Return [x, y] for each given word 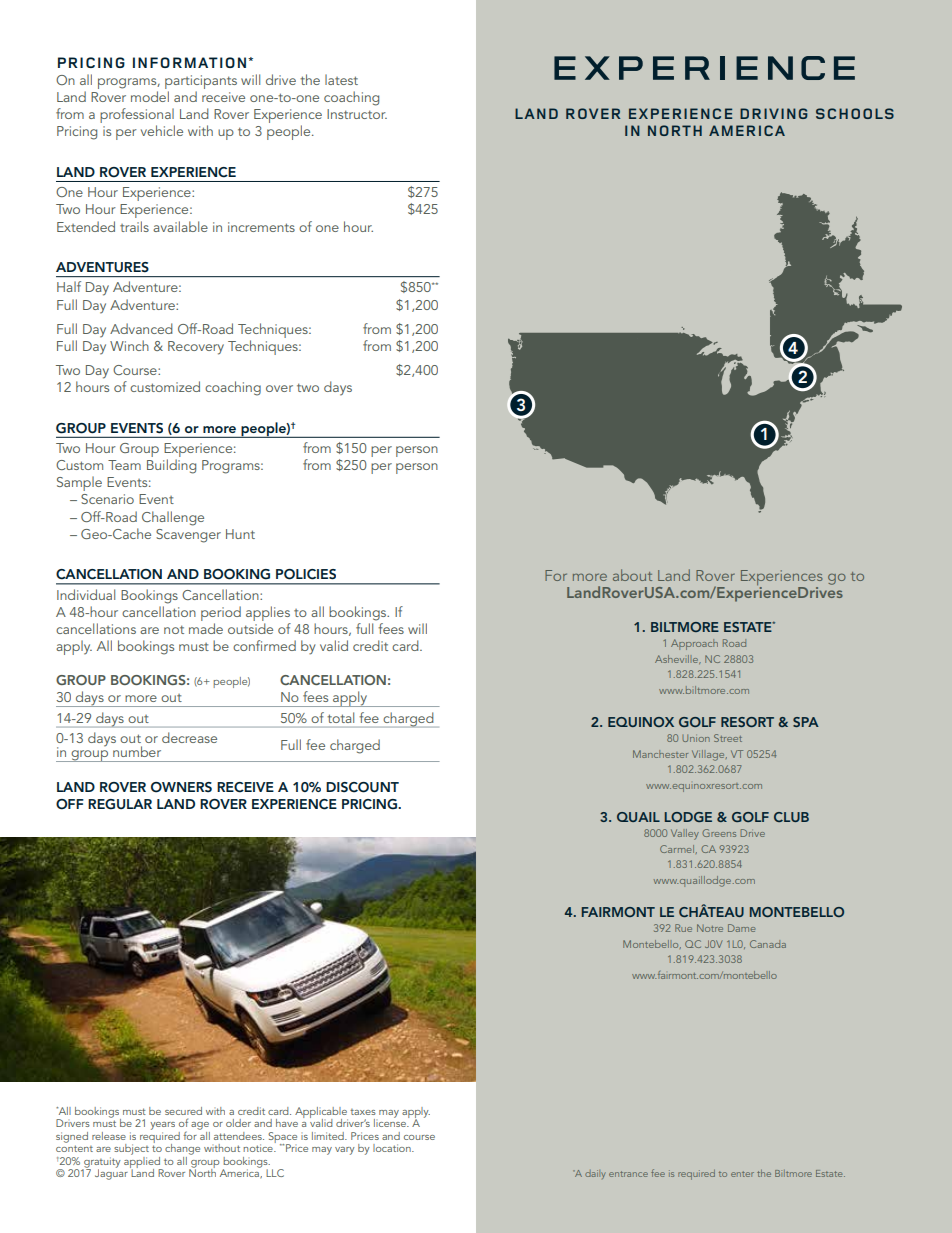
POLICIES [306, 574]
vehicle [162, 130]
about [632, 575]
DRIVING [774, 113]
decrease [189, 737]
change [182, 1149]
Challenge [173, 518]
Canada [768, 944]
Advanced [141, 328]
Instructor [357, 114]
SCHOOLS [855, 113]
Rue [683, 928]
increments [261, 227]
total [341, 717]
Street [728, 738]
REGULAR [120, 804]
